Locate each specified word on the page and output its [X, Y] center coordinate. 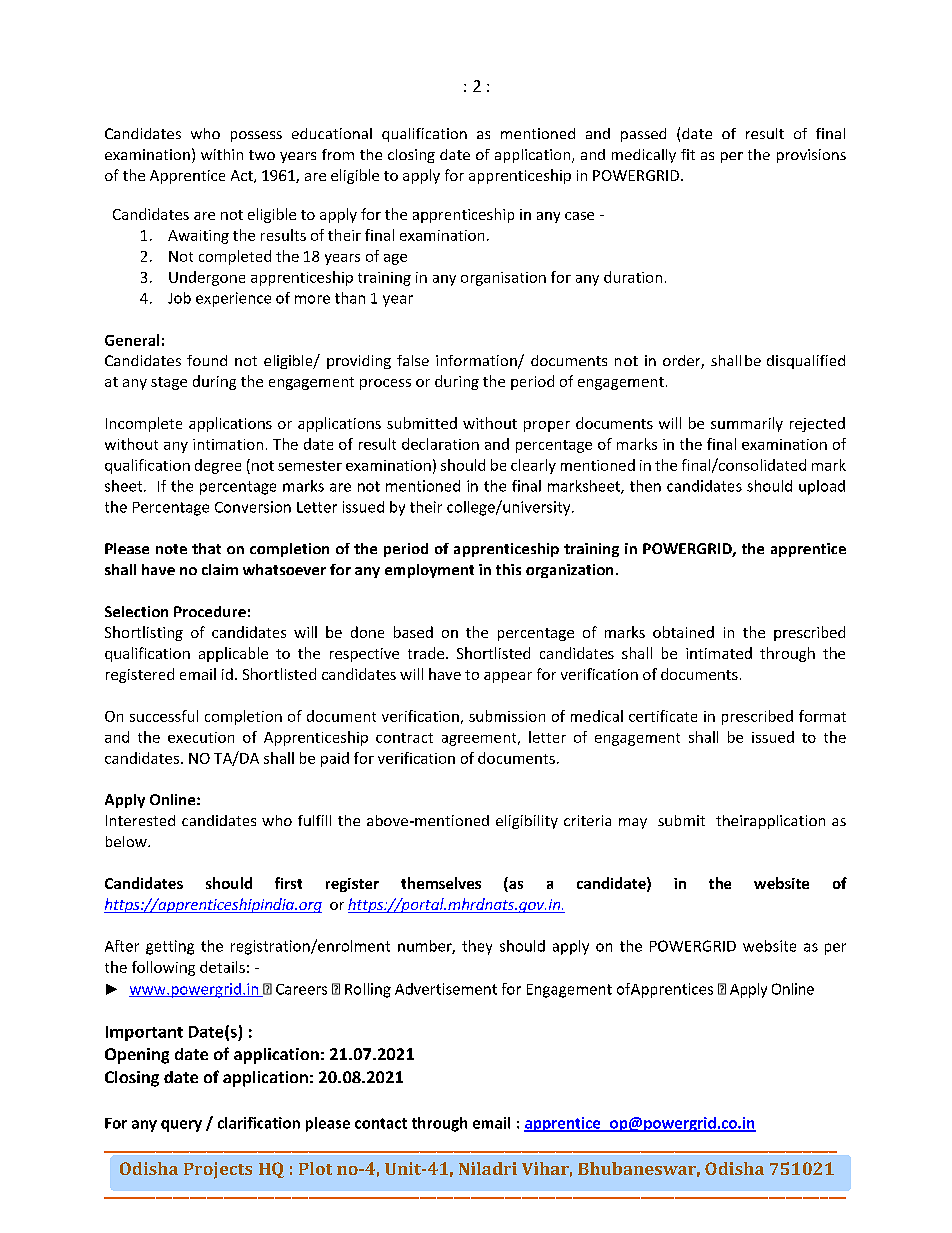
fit [688, 154]
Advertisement [446, 989]
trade [426, 653]
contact [381, 1123]
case [579, 216]
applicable [233, 654]
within [222, 154]
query [181, 1126]
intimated [719, 653]
